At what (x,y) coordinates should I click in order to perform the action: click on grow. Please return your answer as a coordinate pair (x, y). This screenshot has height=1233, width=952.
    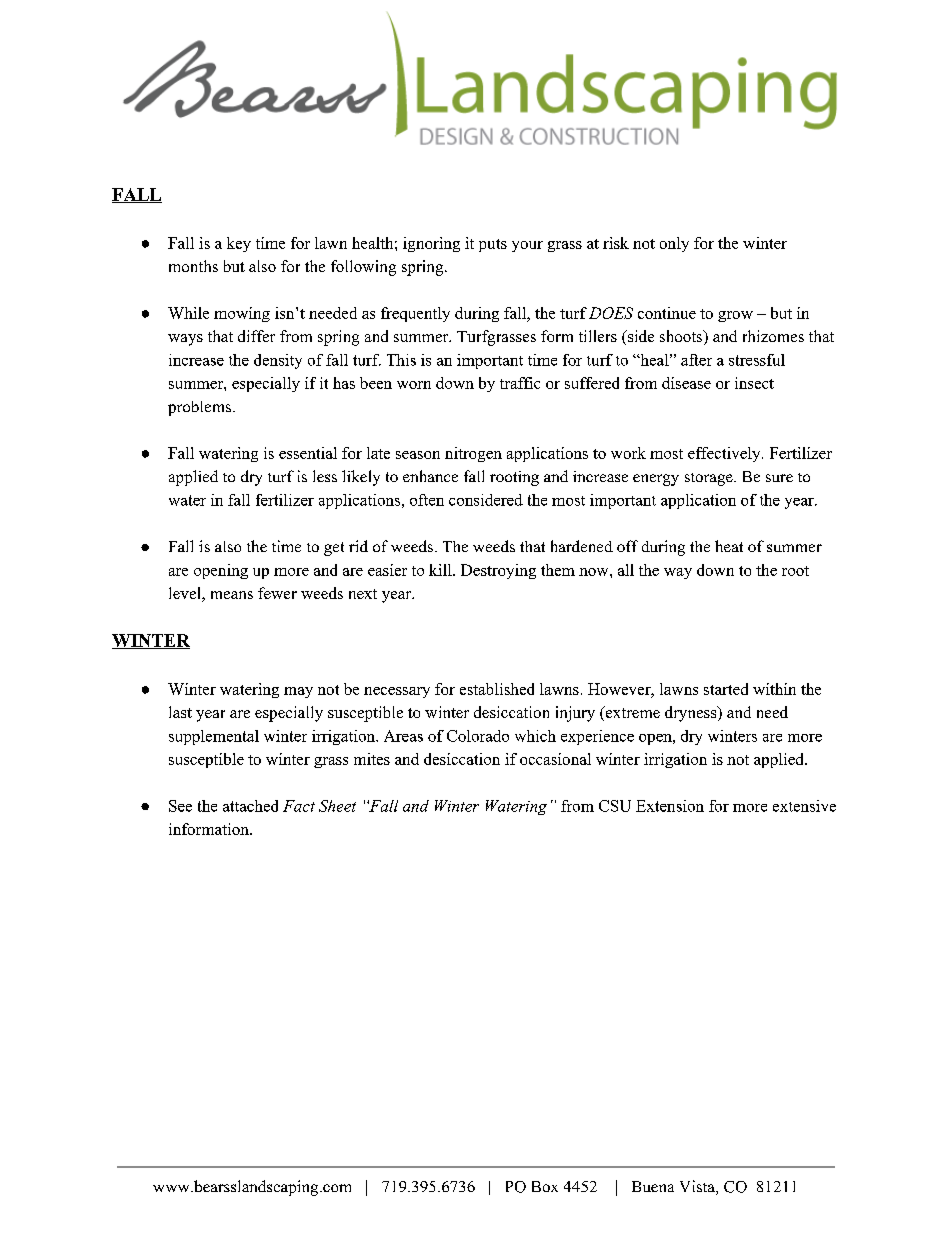
    Looking at the image, I should click on (735, 316).
